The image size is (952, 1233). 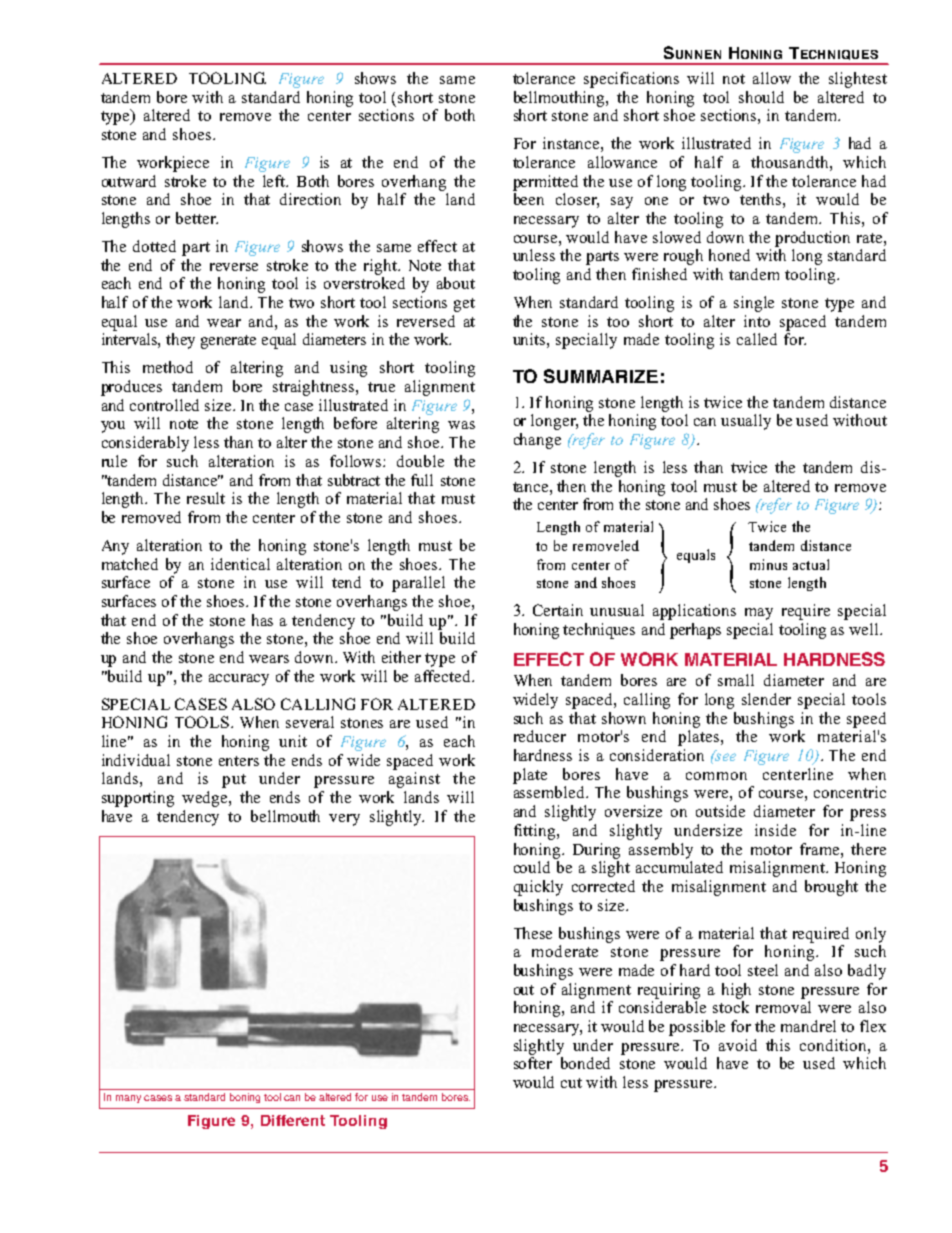 I want to click on avoid, so click(x=738, y=1045).
